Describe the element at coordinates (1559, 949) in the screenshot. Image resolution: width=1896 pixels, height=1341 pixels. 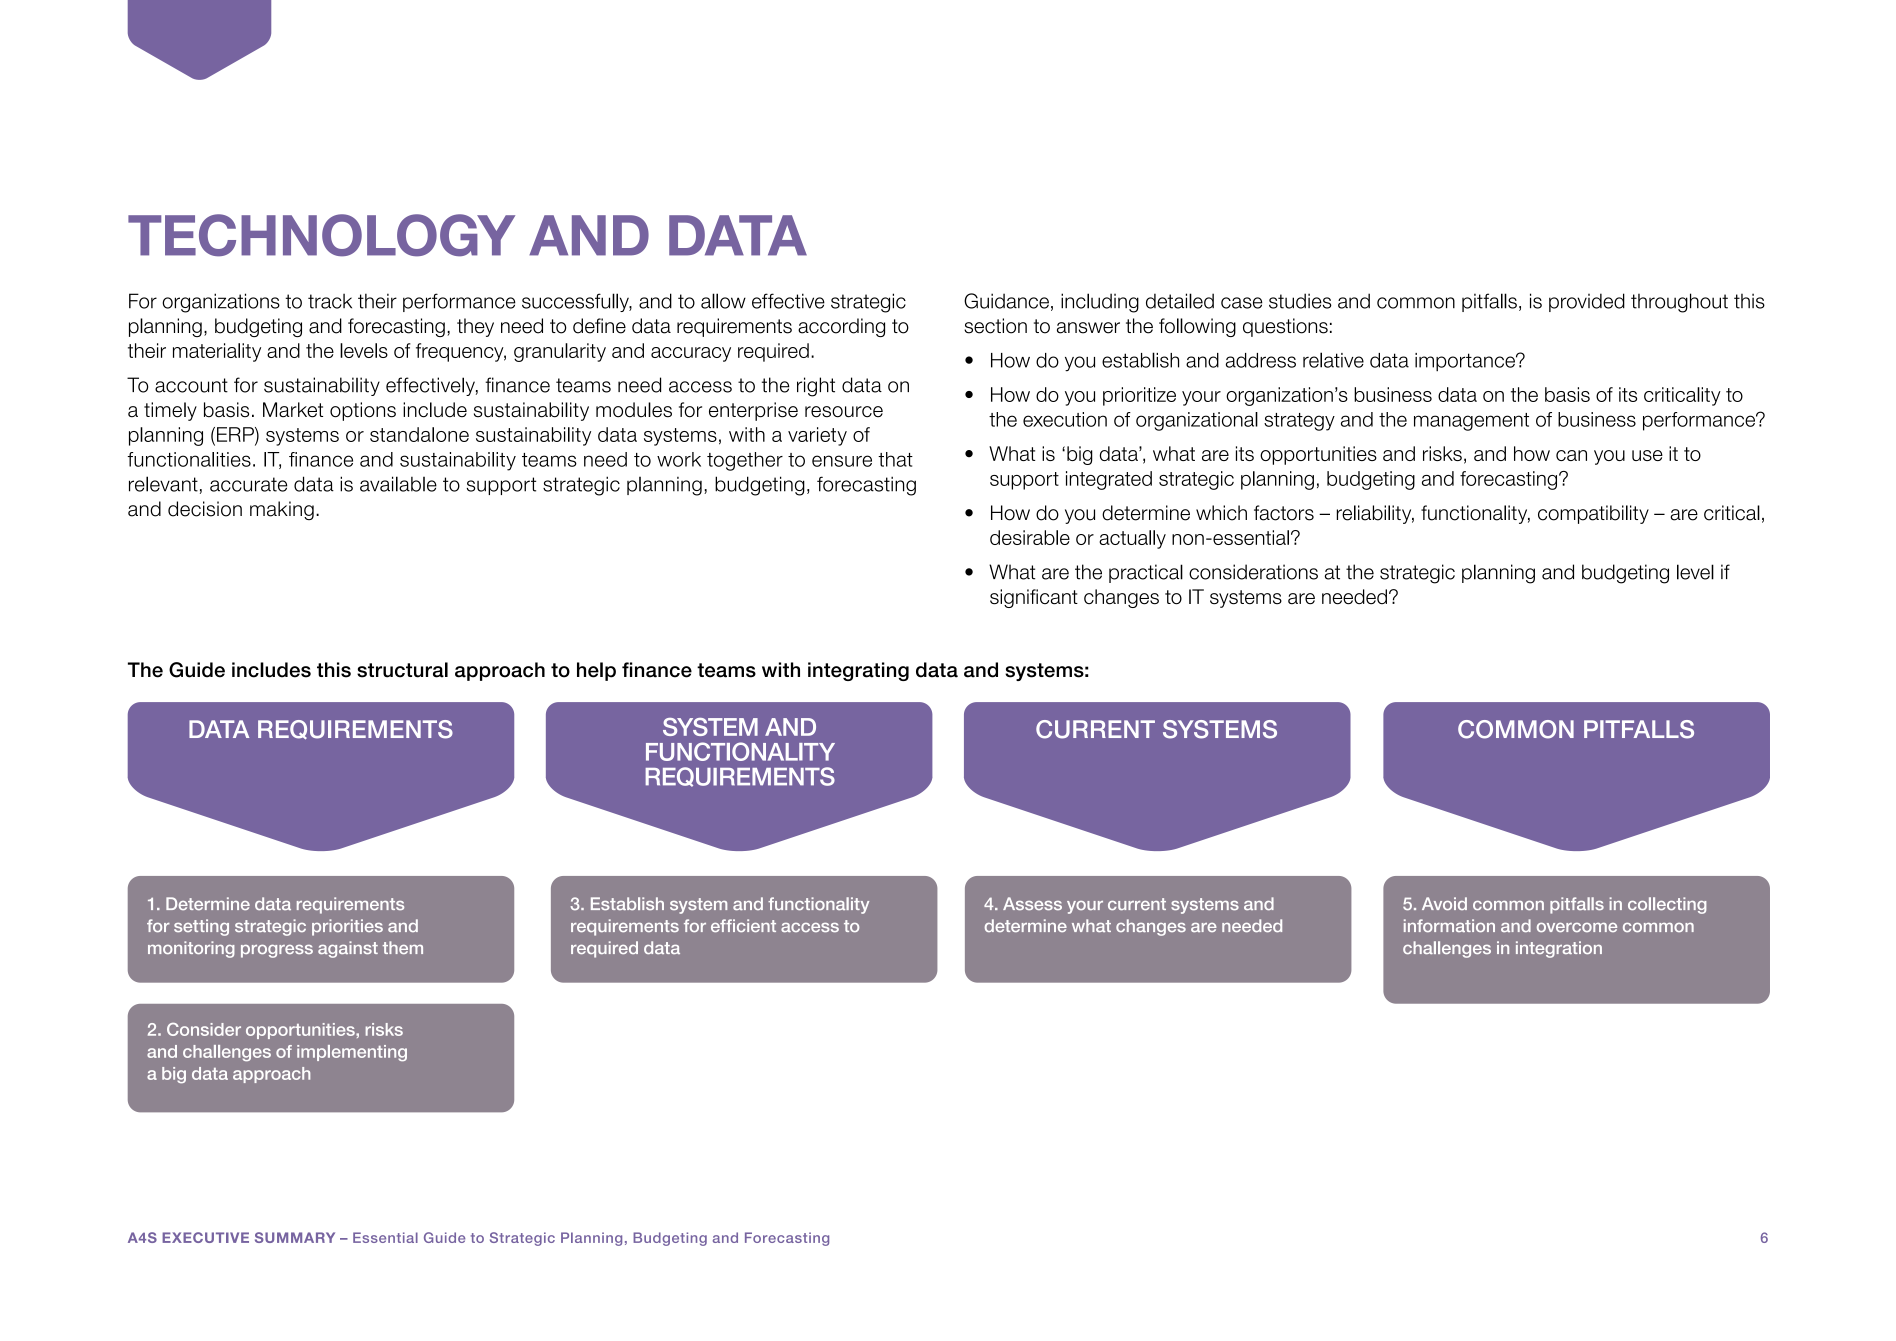
I see `integration` at that location.
